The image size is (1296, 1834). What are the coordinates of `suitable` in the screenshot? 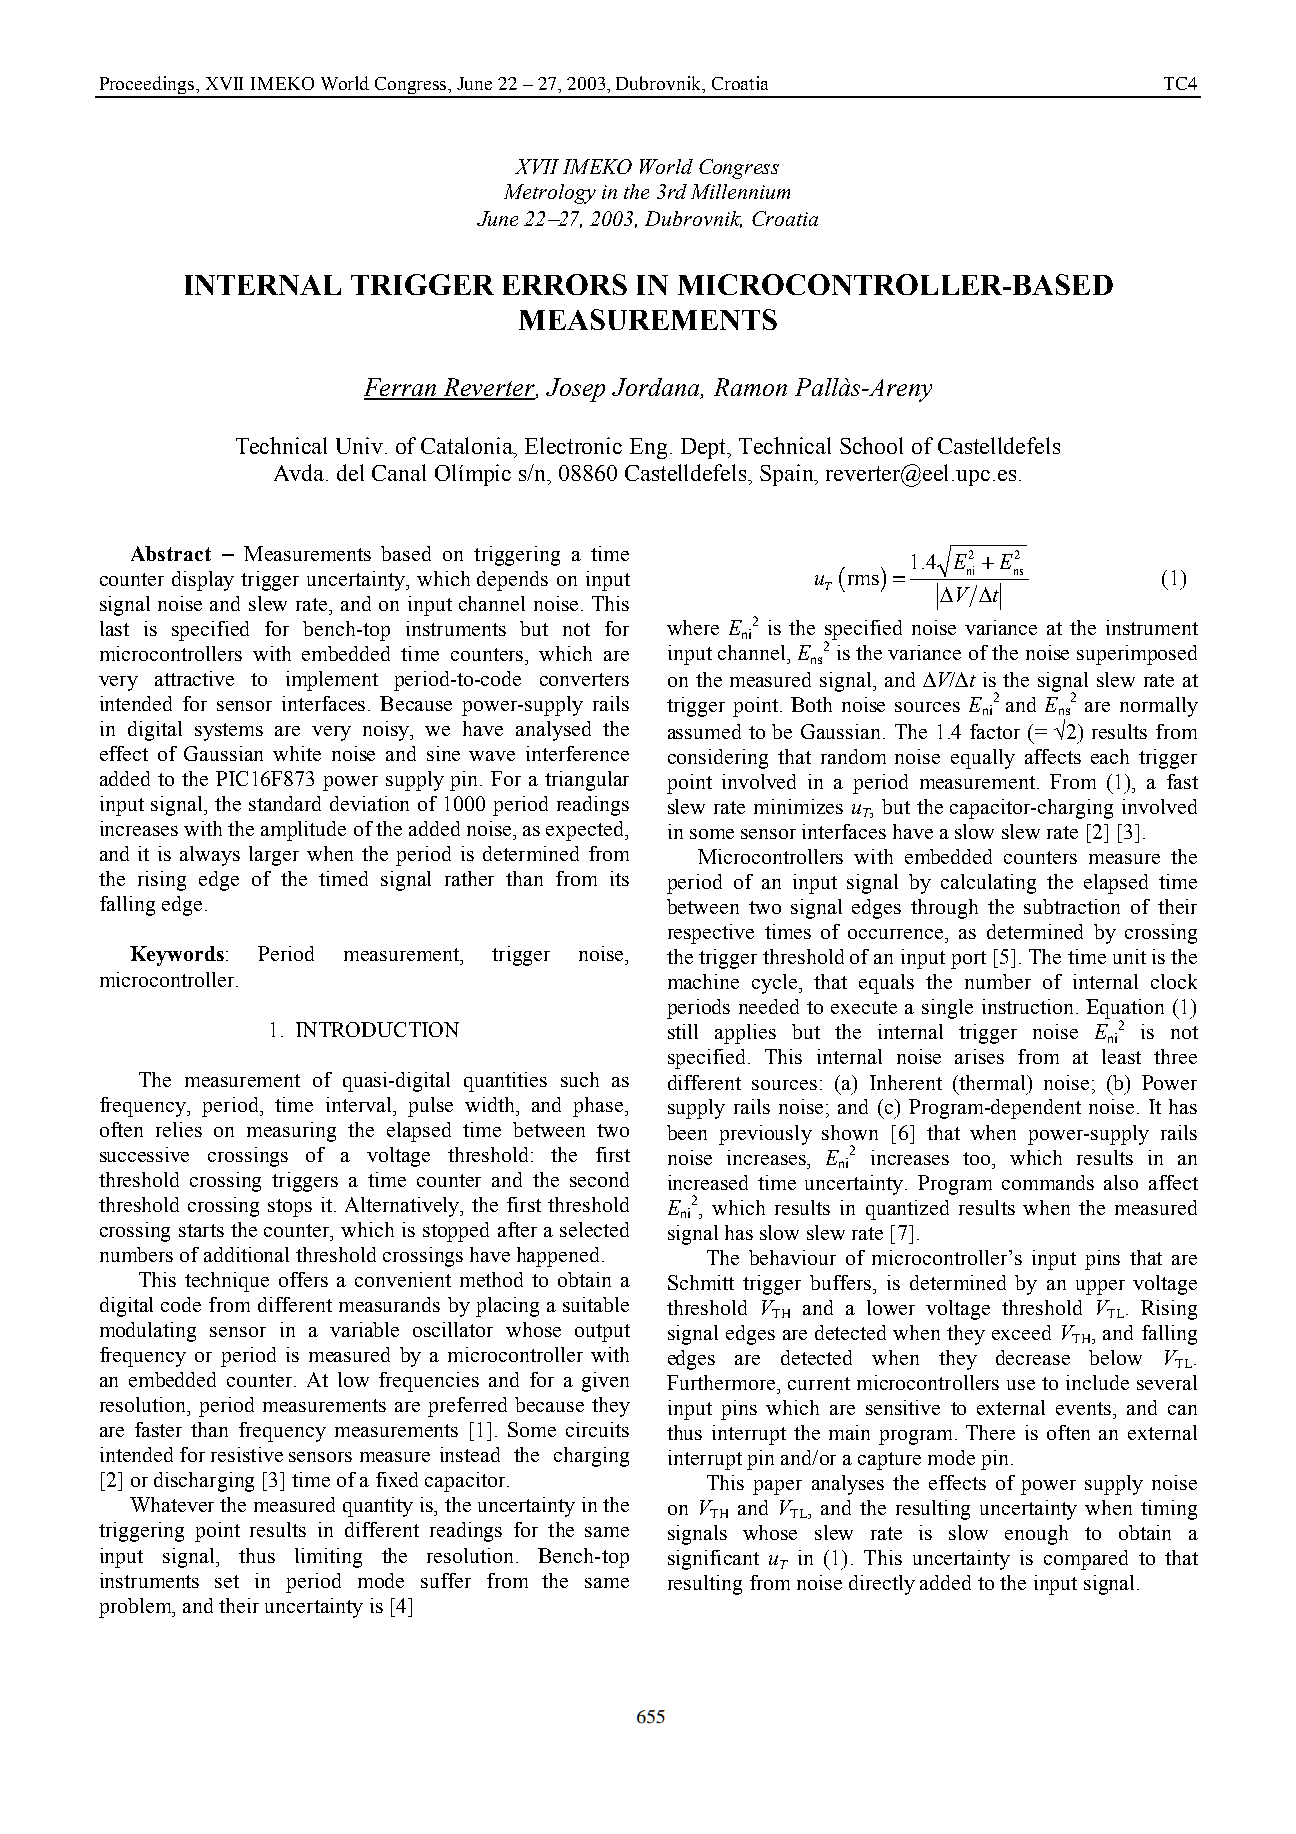 It's located at (596, 1304).
